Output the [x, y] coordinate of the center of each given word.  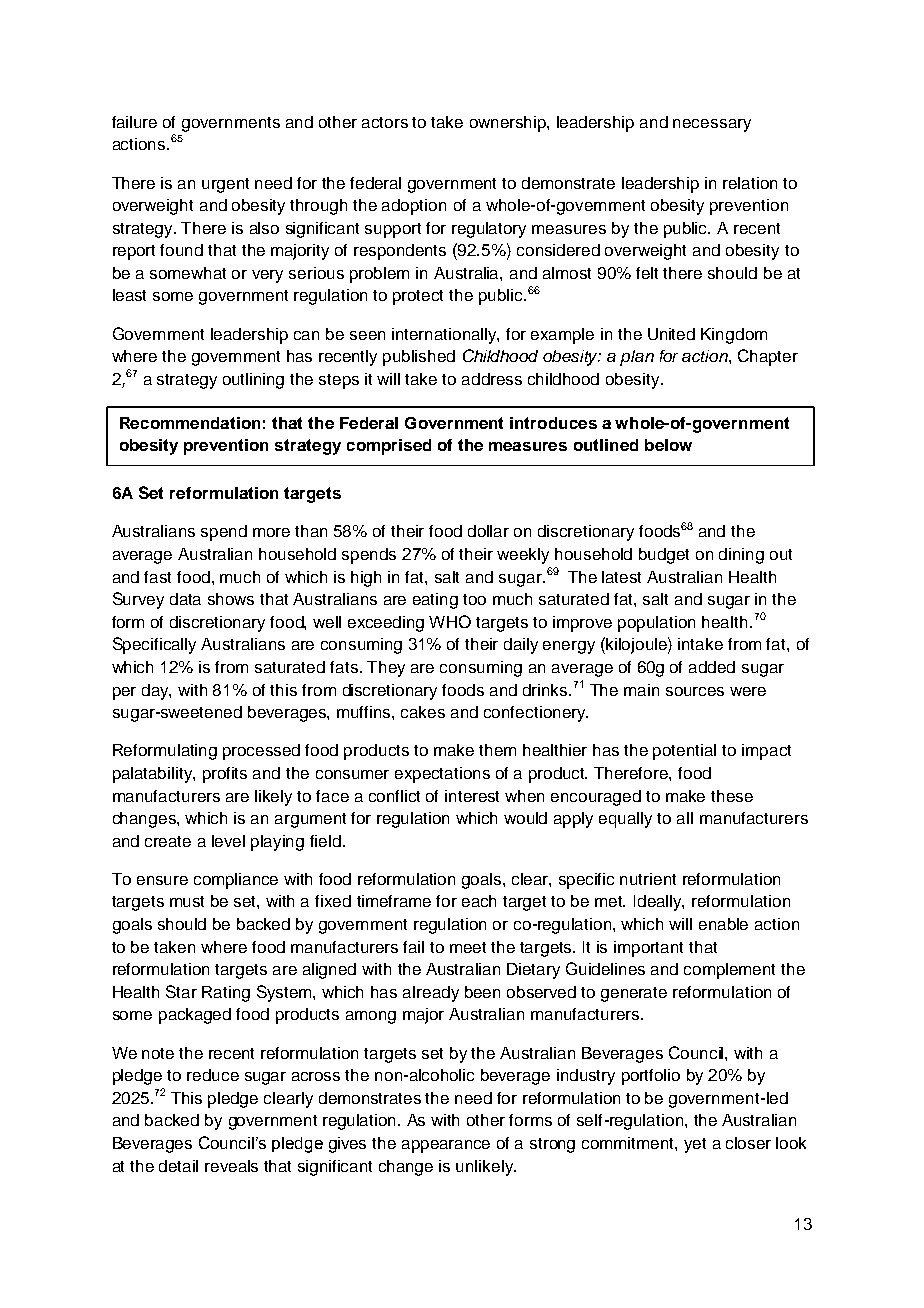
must [187, 901]
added [712, 667]
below [668, 445]
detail [178, 1166]
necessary [712, 125]
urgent [225, 185]
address [492, 379]
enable [723, 924]
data [185, 599]
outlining [253, 381]
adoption [414, 207]
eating [435, 601]
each [479, 901]
